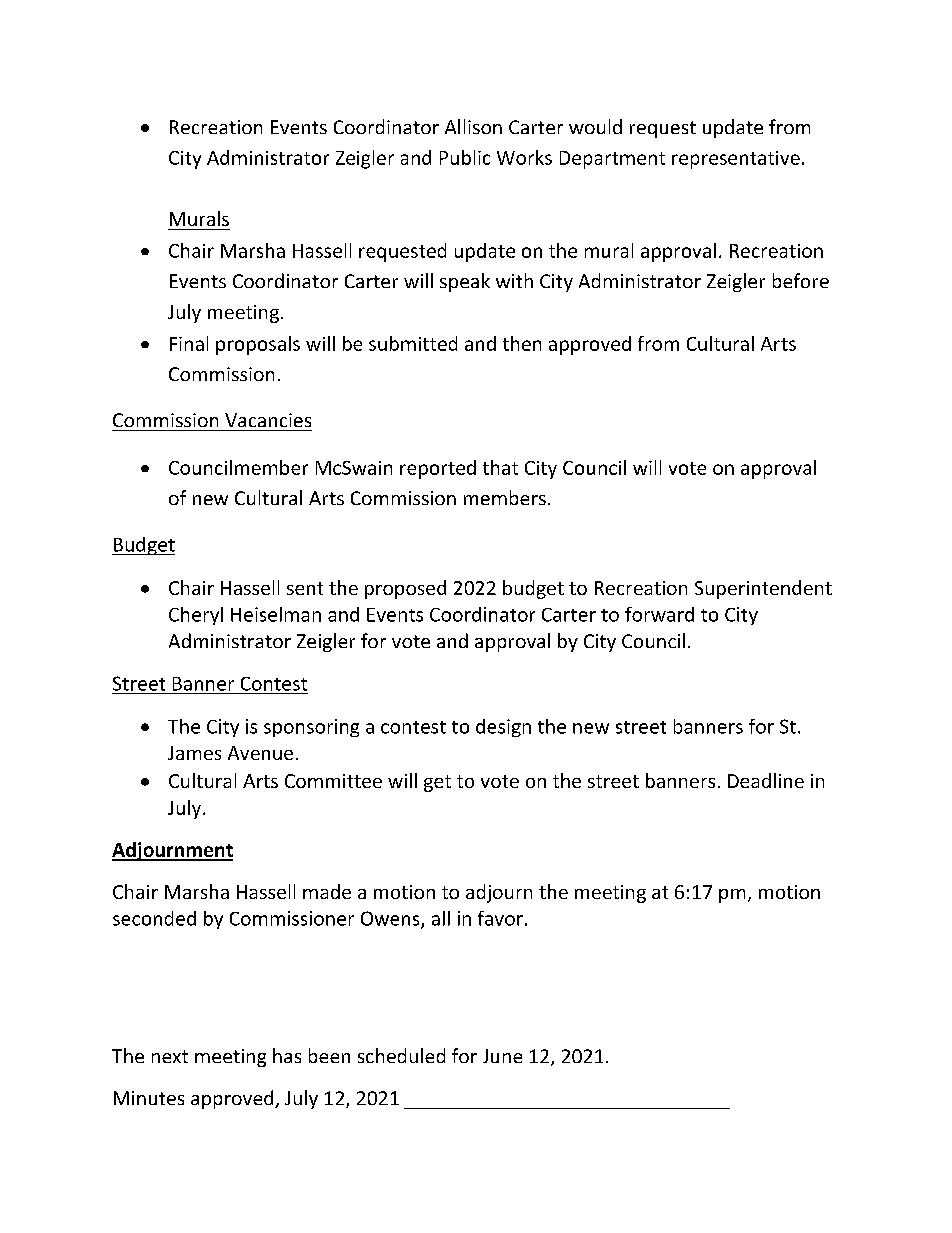 The width and height of the document is (952, 1233). I want to click on June, so click(502, 1056).
